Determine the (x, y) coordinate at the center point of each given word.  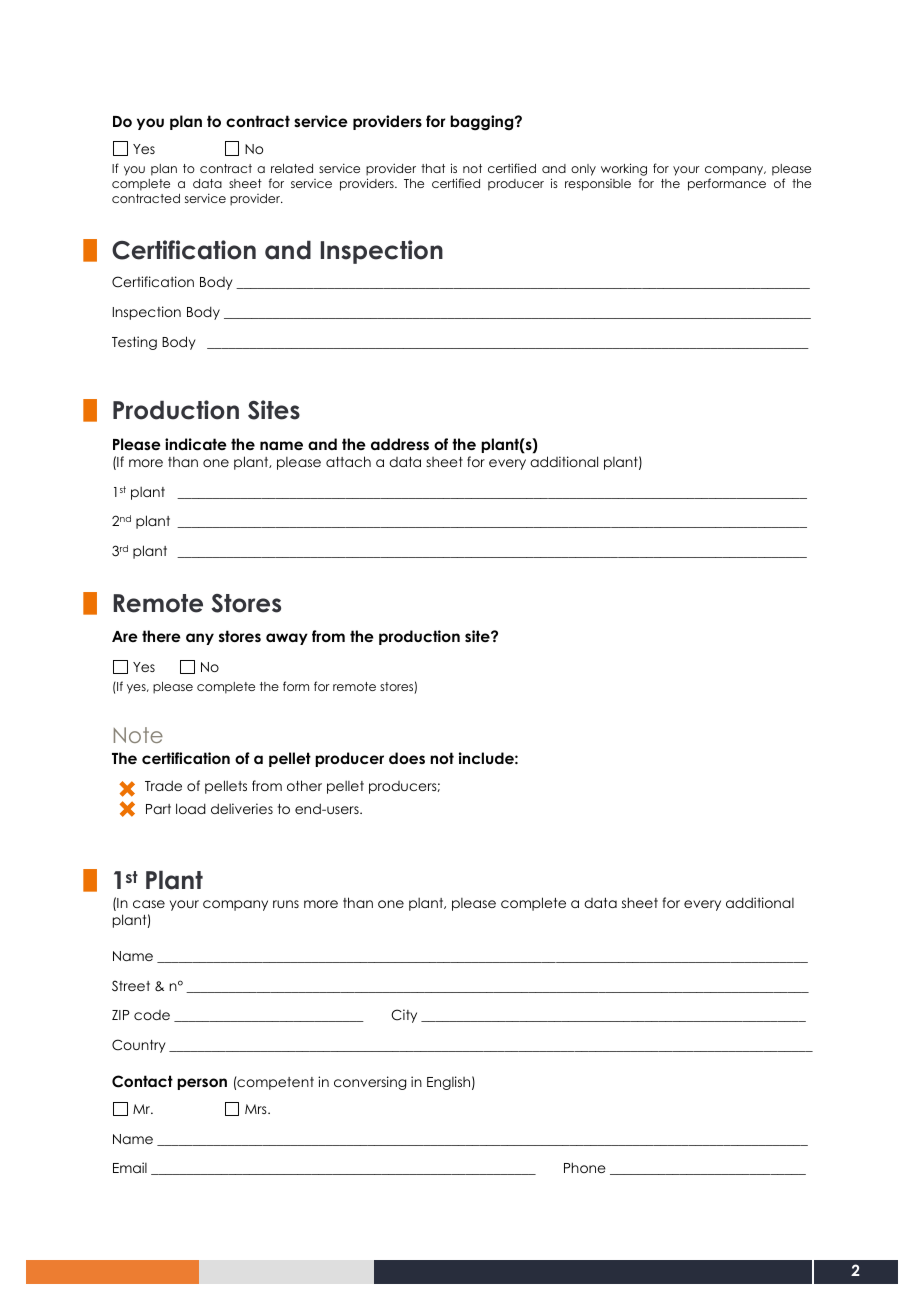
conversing (370, 1083)
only (583, 170)
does (407, 758)
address (400, 444)
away (287, 639)
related (292, 168)
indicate (196, 444)
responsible (598, 185)
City (404, 1016)
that (433, 168)
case (149, 904)
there (161, 636)
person (202, 1084)
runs (286, 904)
